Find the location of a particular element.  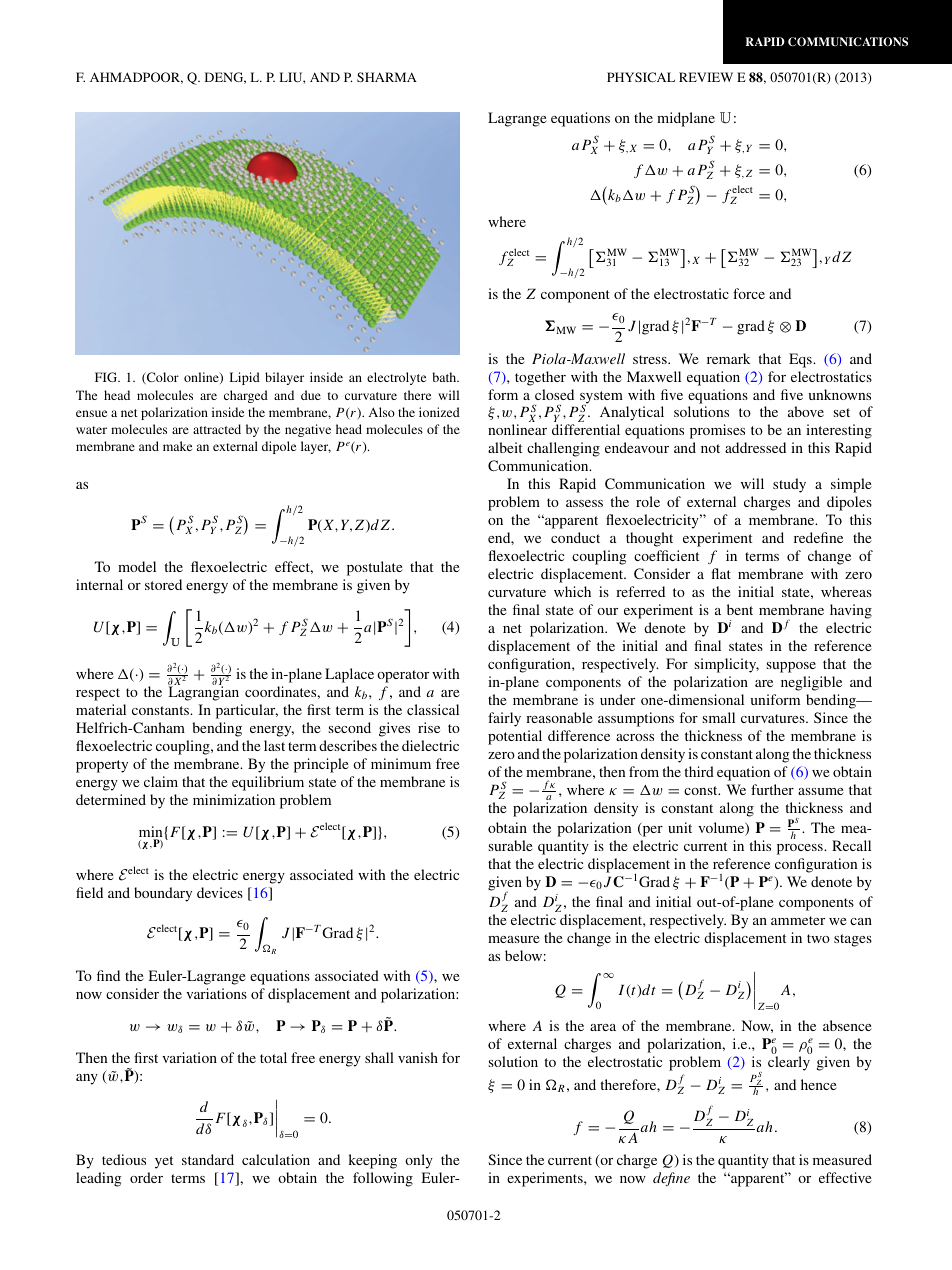

remark is located at coordinates (729, 358).
